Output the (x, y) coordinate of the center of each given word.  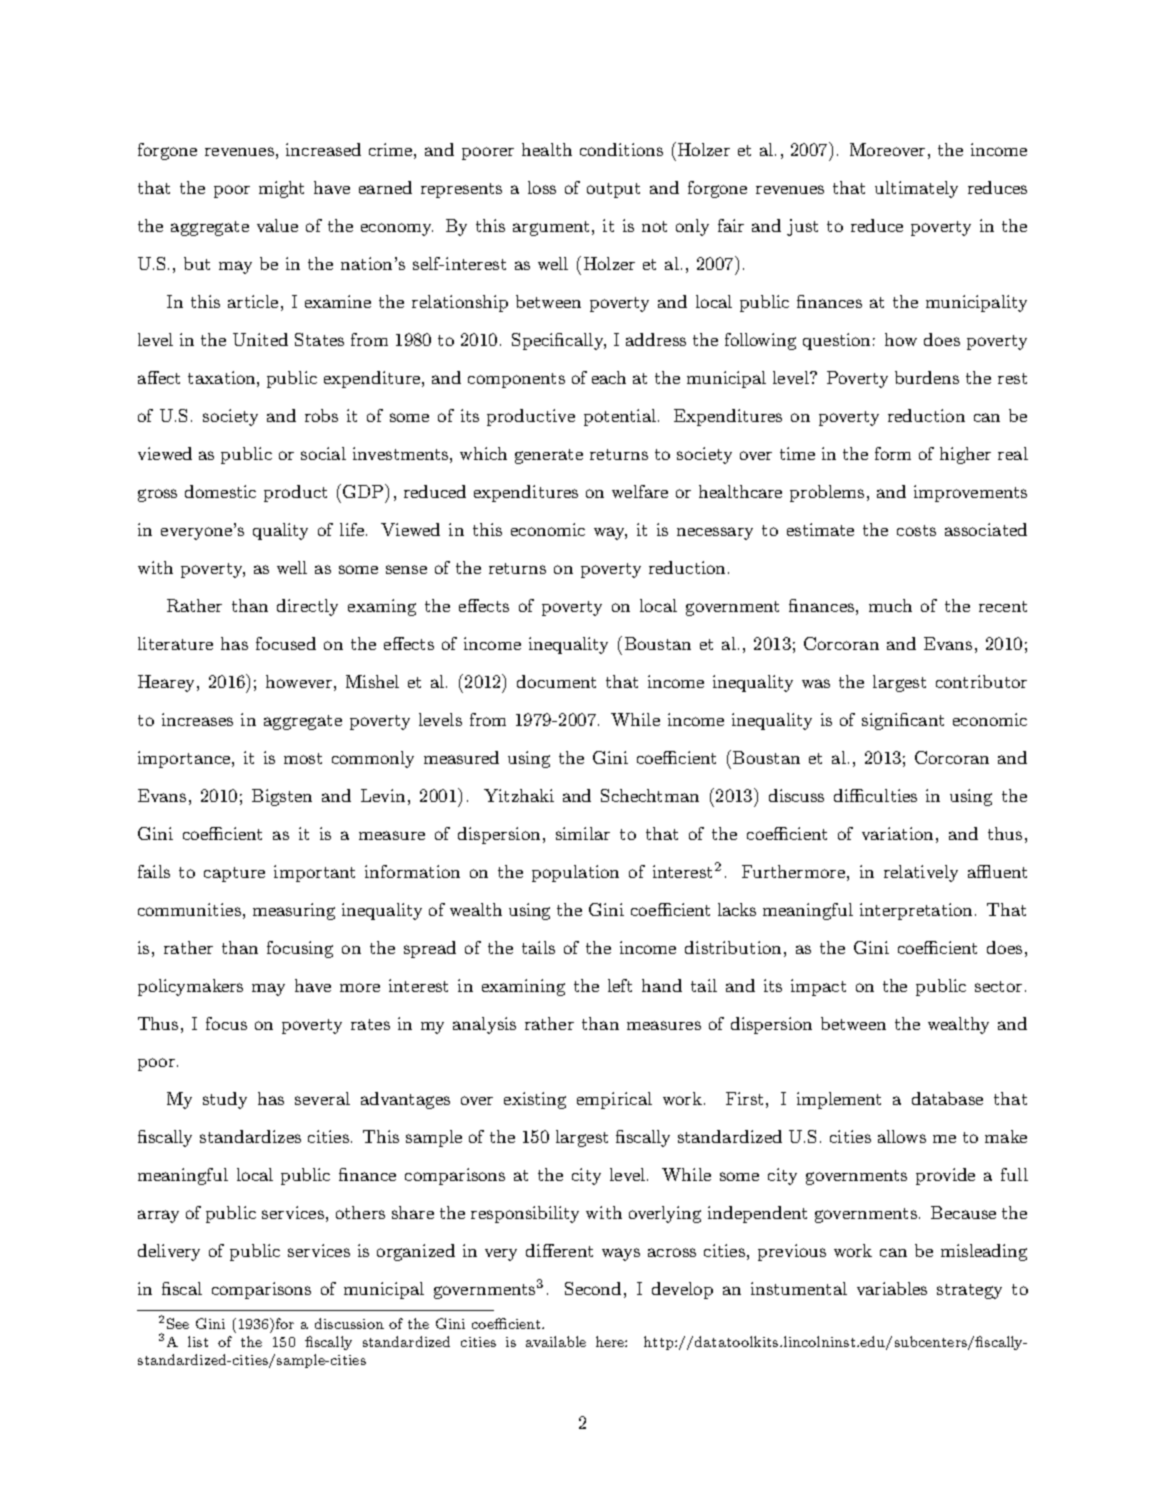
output (613, 190)
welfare (640, 491)
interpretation (916, 911)
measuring (294, 911)
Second (593, 1288)
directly (307, 607)
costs (916, 530)
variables (892, 1288)
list (198, 1341)
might (281, 189)
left (620, 985)
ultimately (916, 189)
